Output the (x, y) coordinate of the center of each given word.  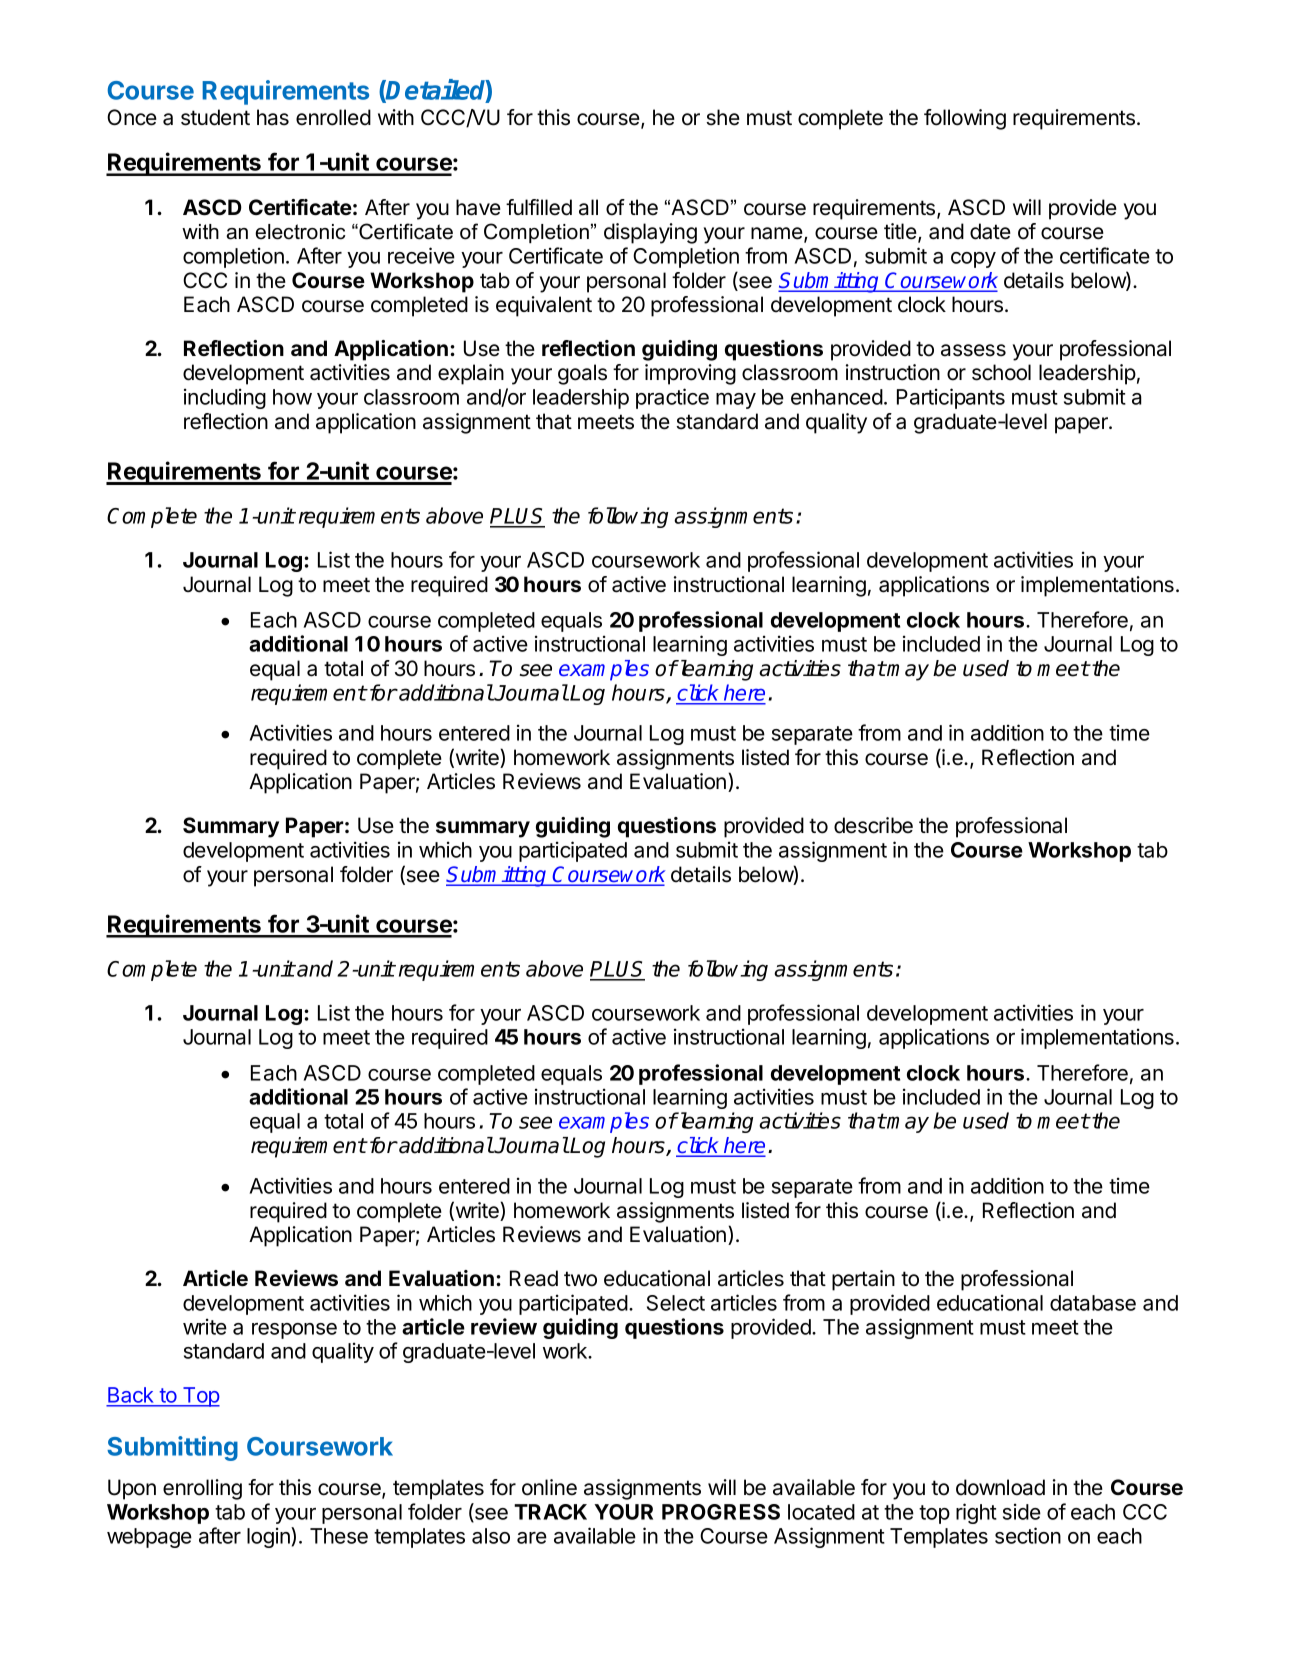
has (273, 117)
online (549, 1487)
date (990, 231)
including (225, 398)
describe (873, 825)
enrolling (202, 1489)
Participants (951, 398)
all (588, 207)
